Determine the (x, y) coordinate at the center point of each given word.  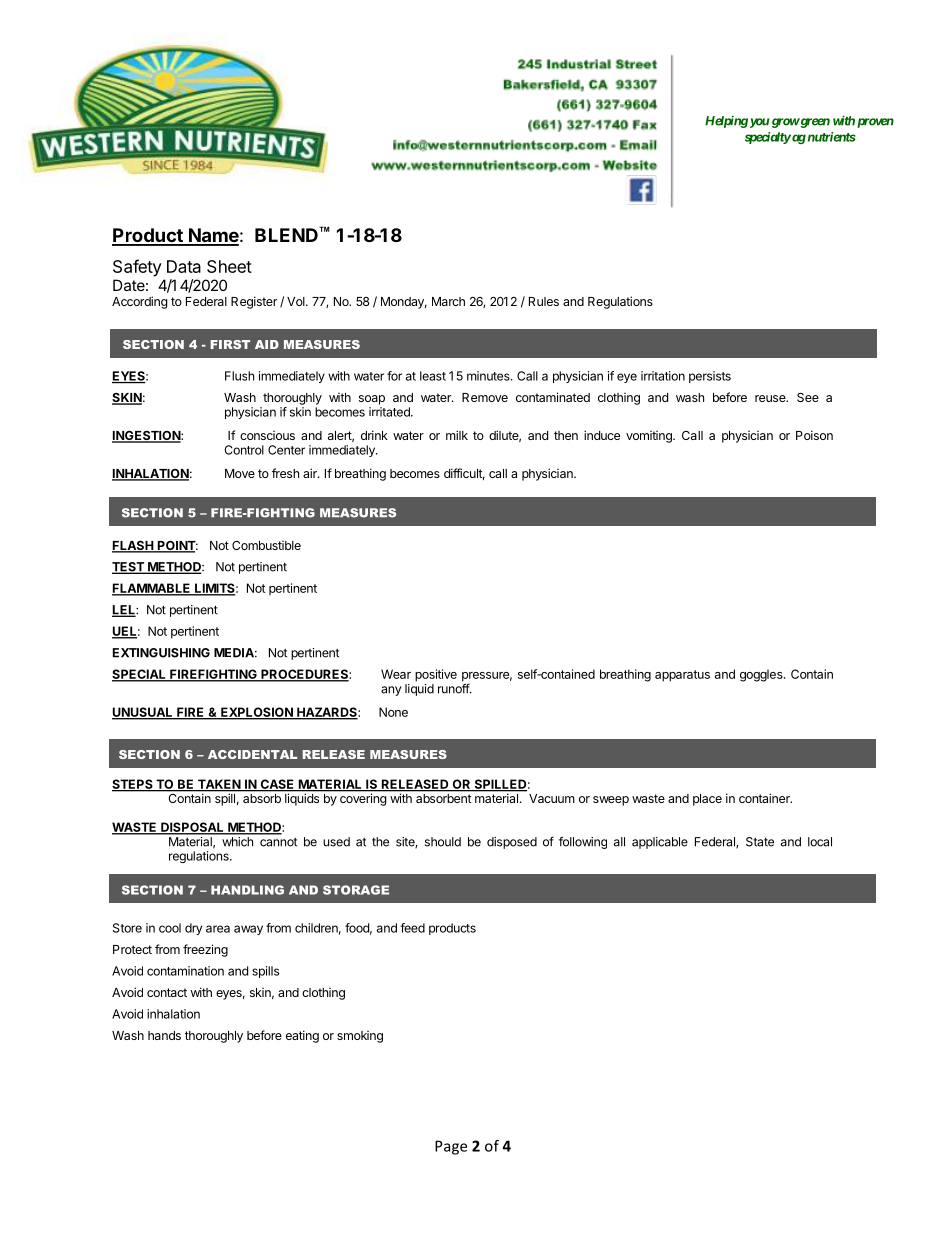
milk (457, 435)
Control (244, 450)
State (760, 842)
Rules (544, 301)
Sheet (229, 266)
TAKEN (218, 785)
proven (875, 123)
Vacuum (552, 798)
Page (451, 1147)
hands (164, 1035)
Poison (814, 435)
